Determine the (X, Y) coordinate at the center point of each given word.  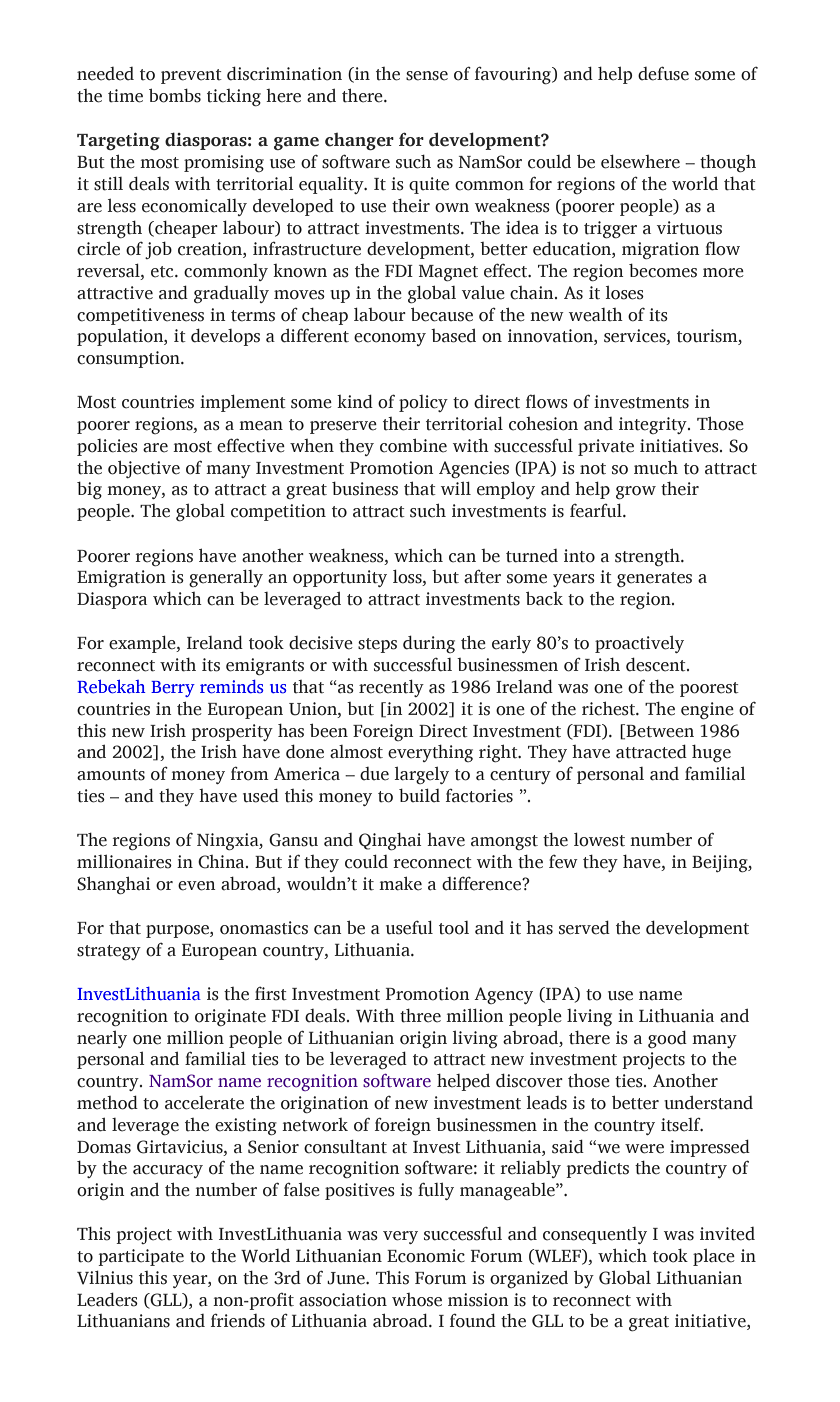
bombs (175, 95)
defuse (663, 73)
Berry (173, 689)
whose (417, 1300)
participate (141, 1257)
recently (391, 688)
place (714, 1257)
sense (427, 76)
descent (657, 664)
